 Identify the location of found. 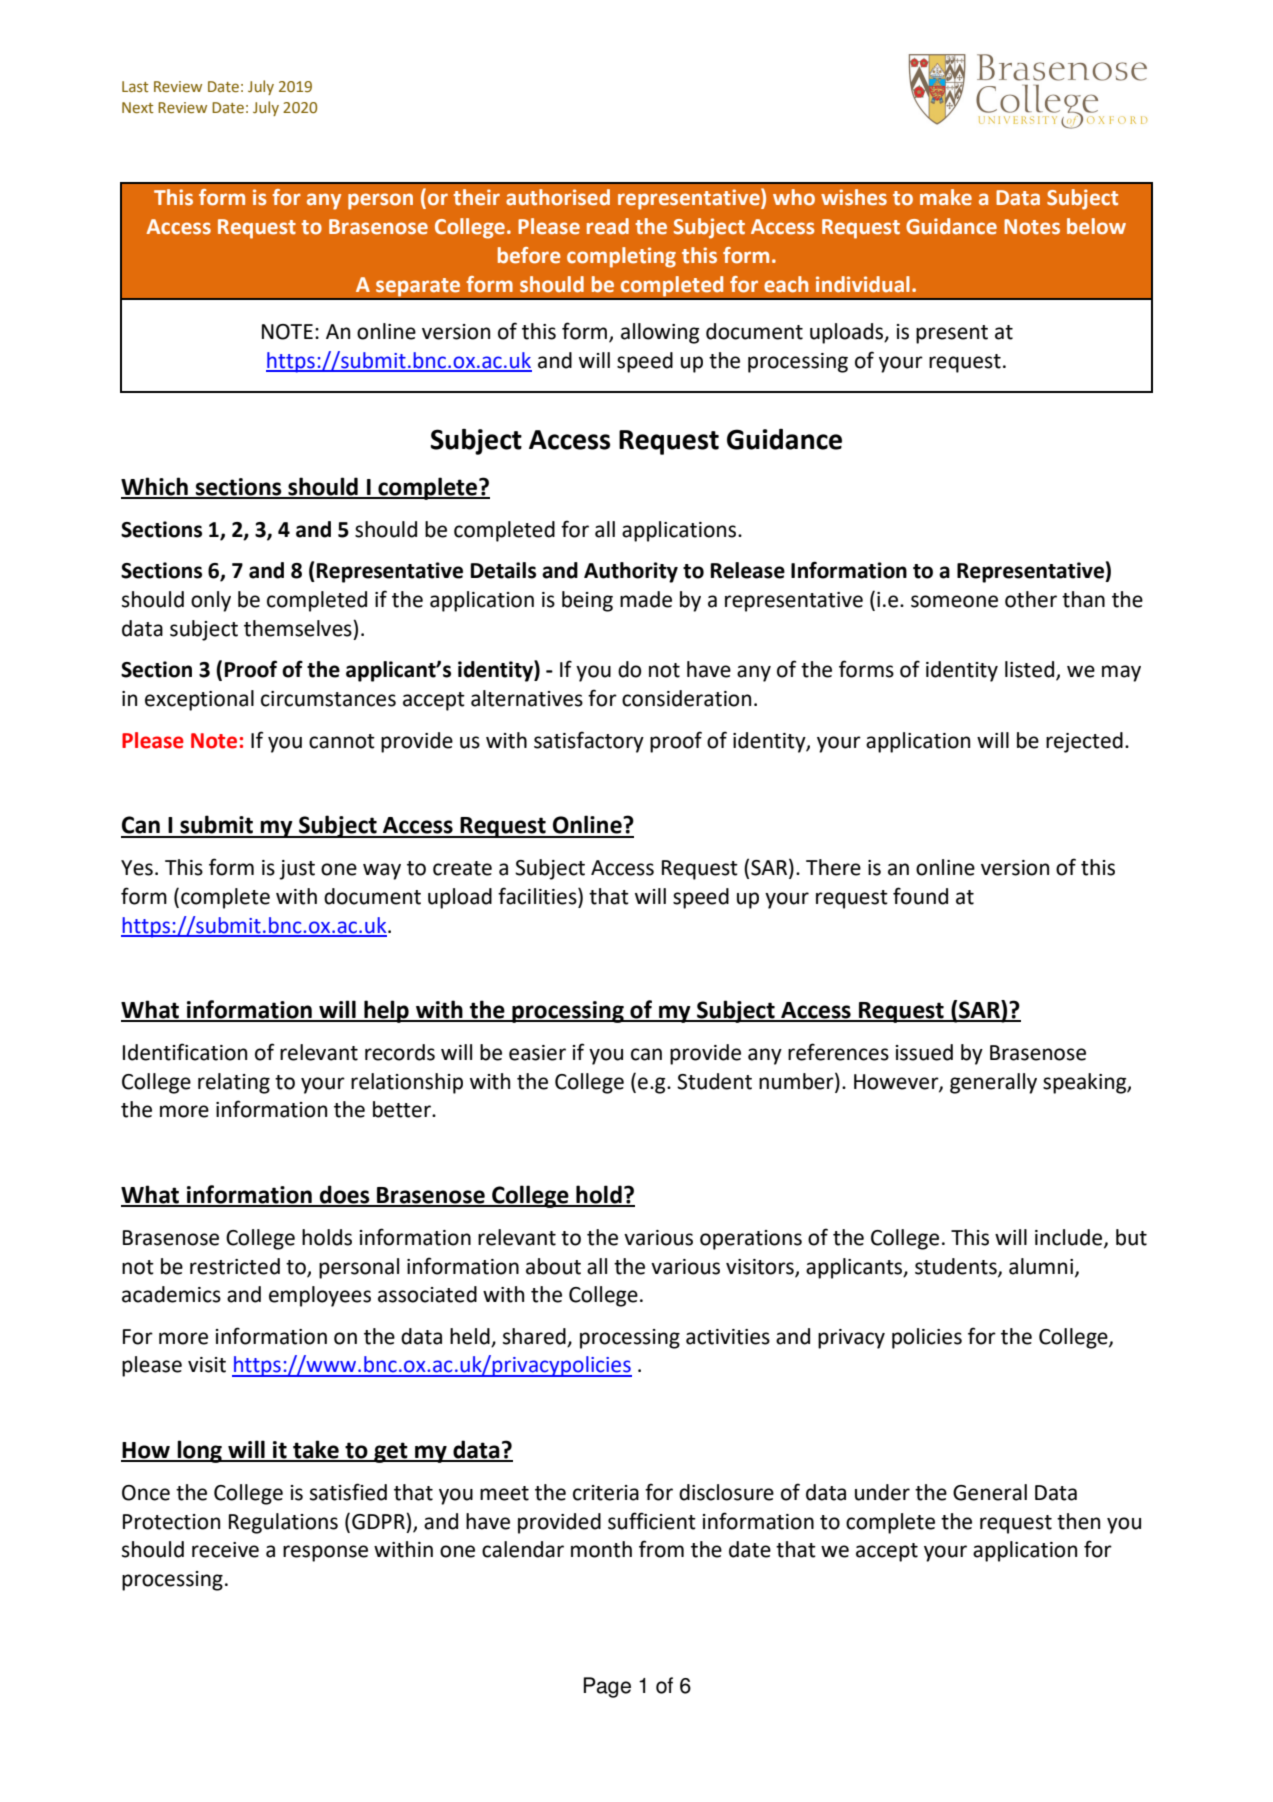
(920, 896).
